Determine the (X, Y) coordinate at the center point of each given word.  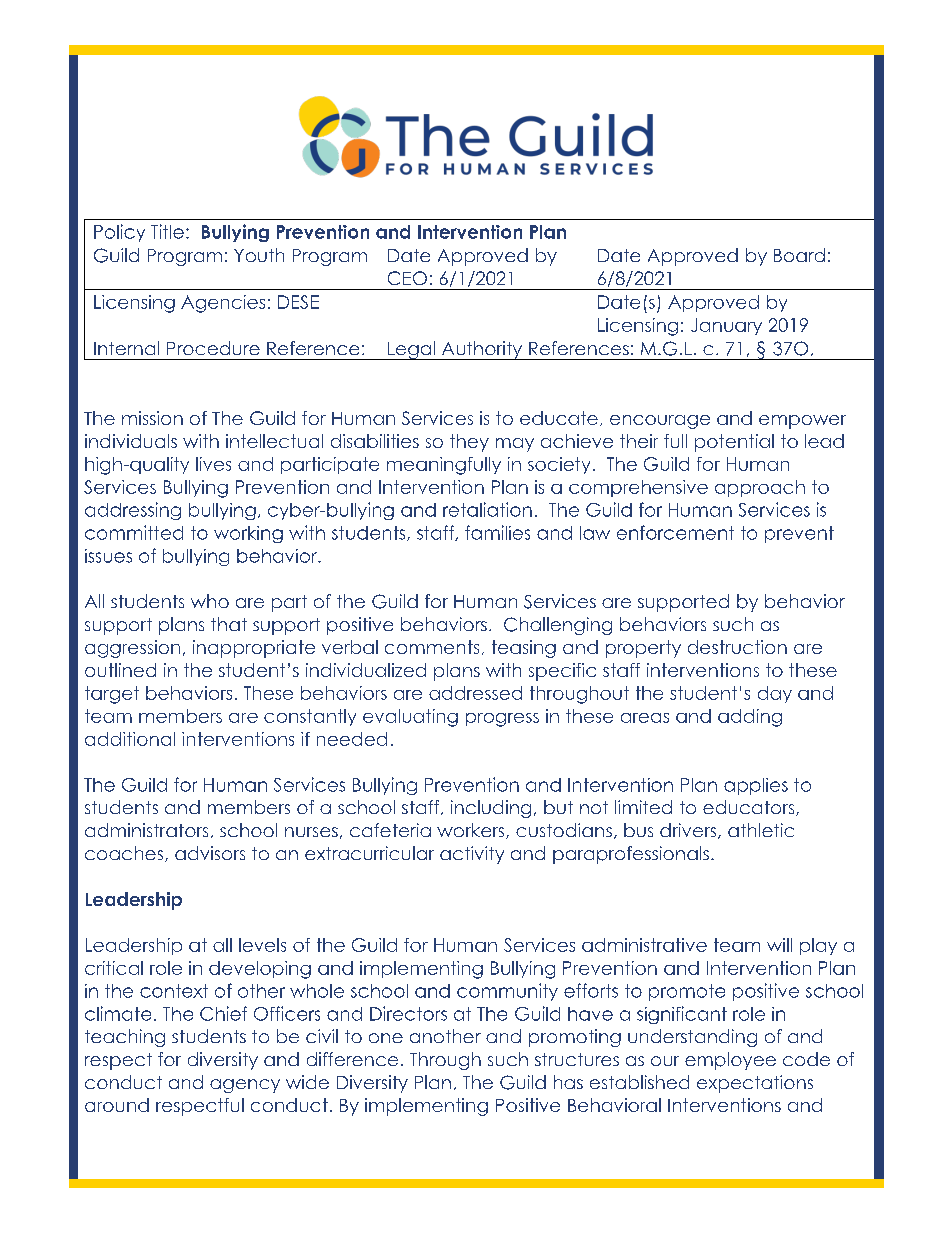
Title (167, 231)
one (386, 1038)
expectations (755, 1084)
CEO (407, 278)
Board (799, 255)
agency (245, 1086)
